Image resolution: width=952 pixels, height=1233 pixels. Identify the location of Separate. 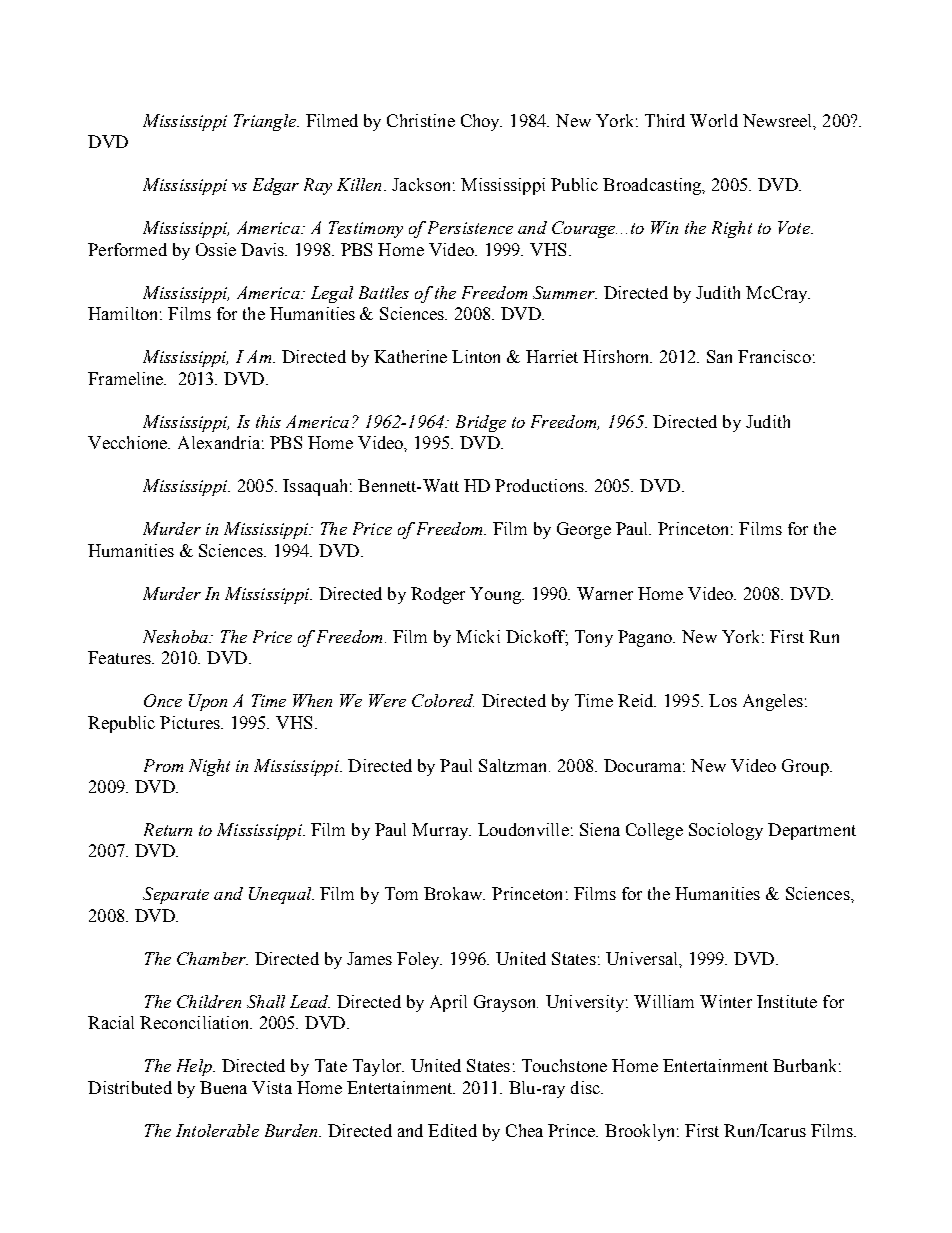
(176, 895).
